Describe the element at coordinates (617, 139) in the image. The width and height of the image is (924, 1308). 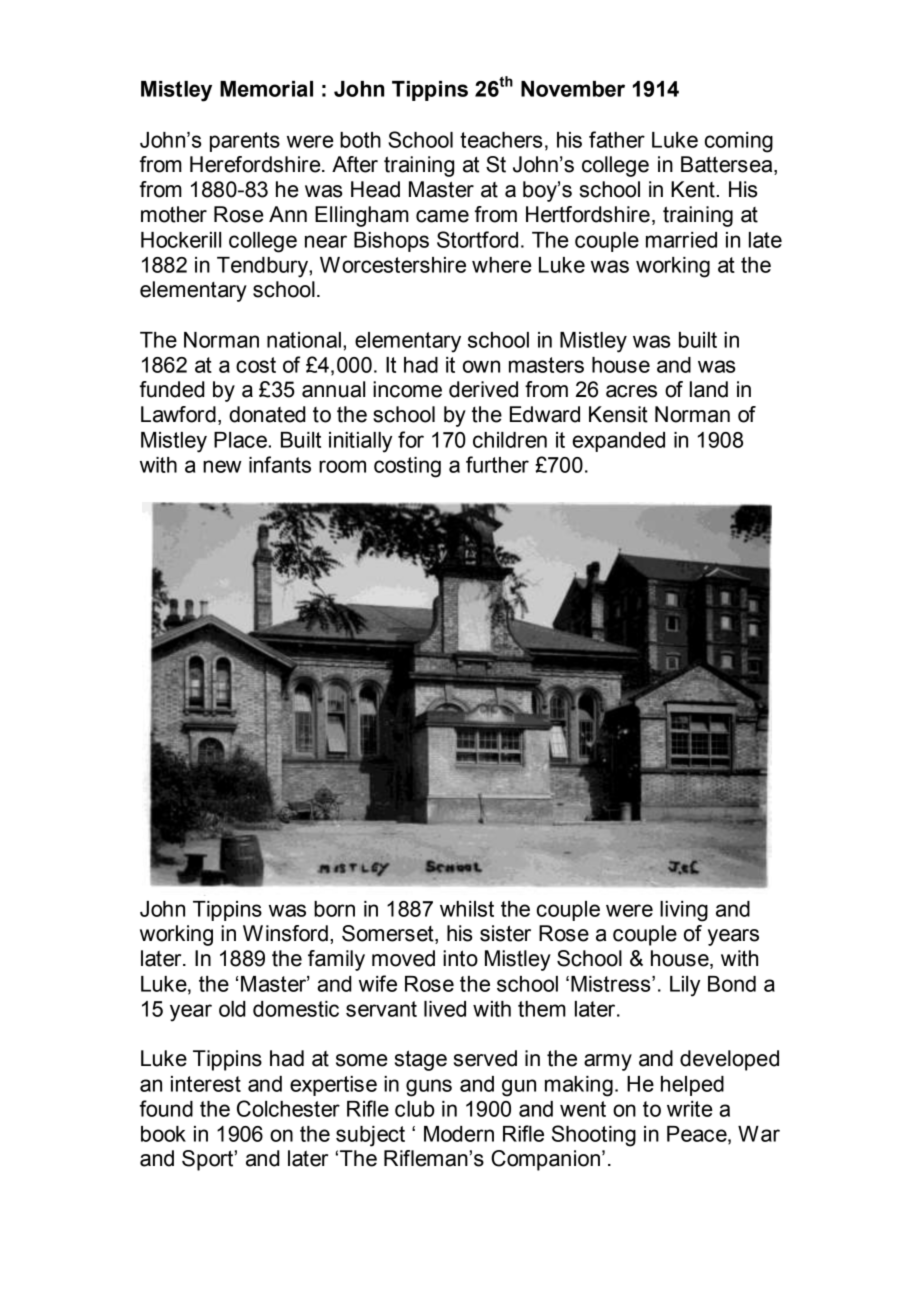
I see `father` at that location.
